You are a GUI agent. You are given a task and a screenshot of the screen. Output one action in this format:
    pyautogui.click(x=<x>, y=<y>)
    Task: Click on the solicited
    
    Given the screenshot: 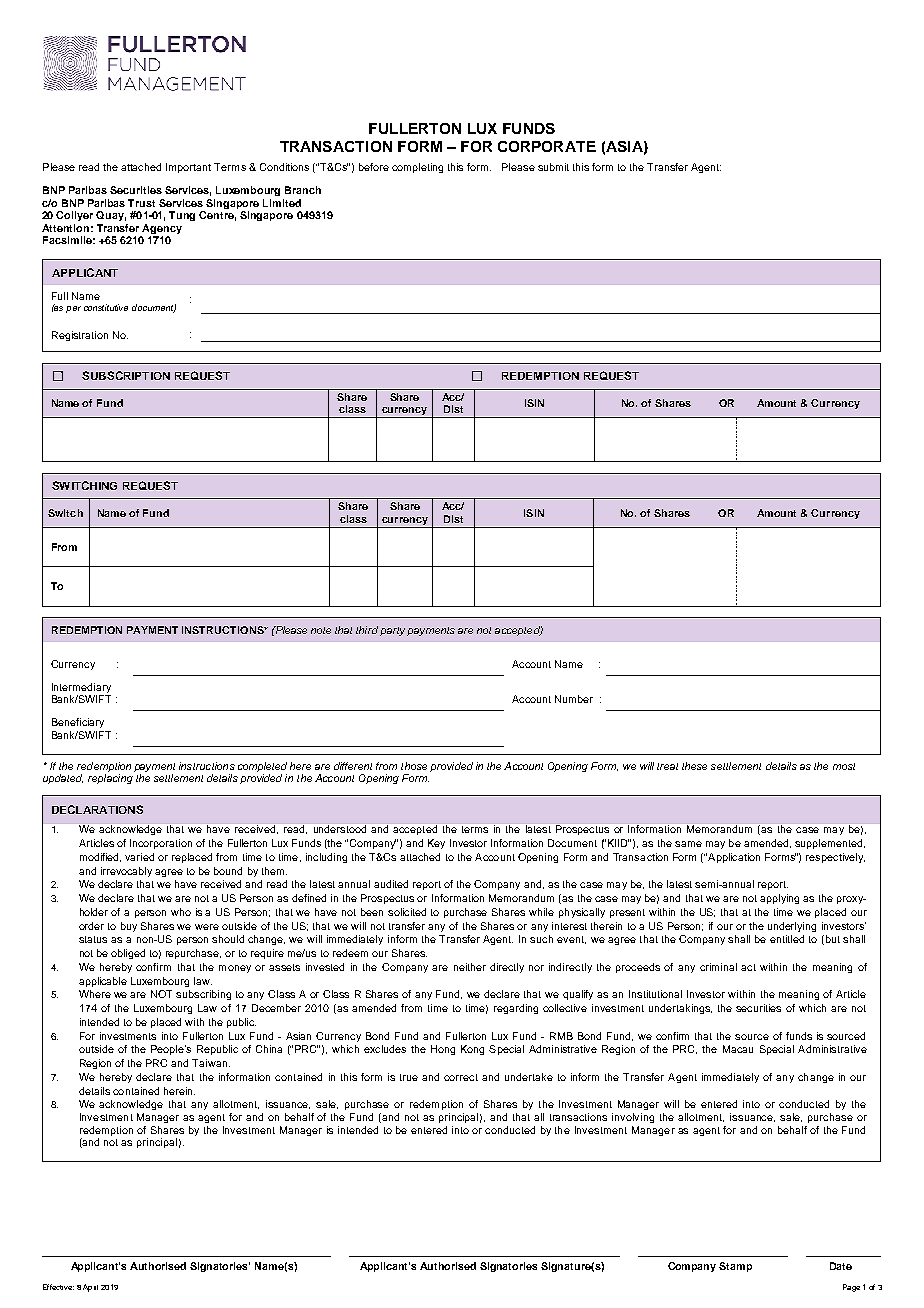 What is the action you would take?
    pyautogui.click(x=407, y=912)
